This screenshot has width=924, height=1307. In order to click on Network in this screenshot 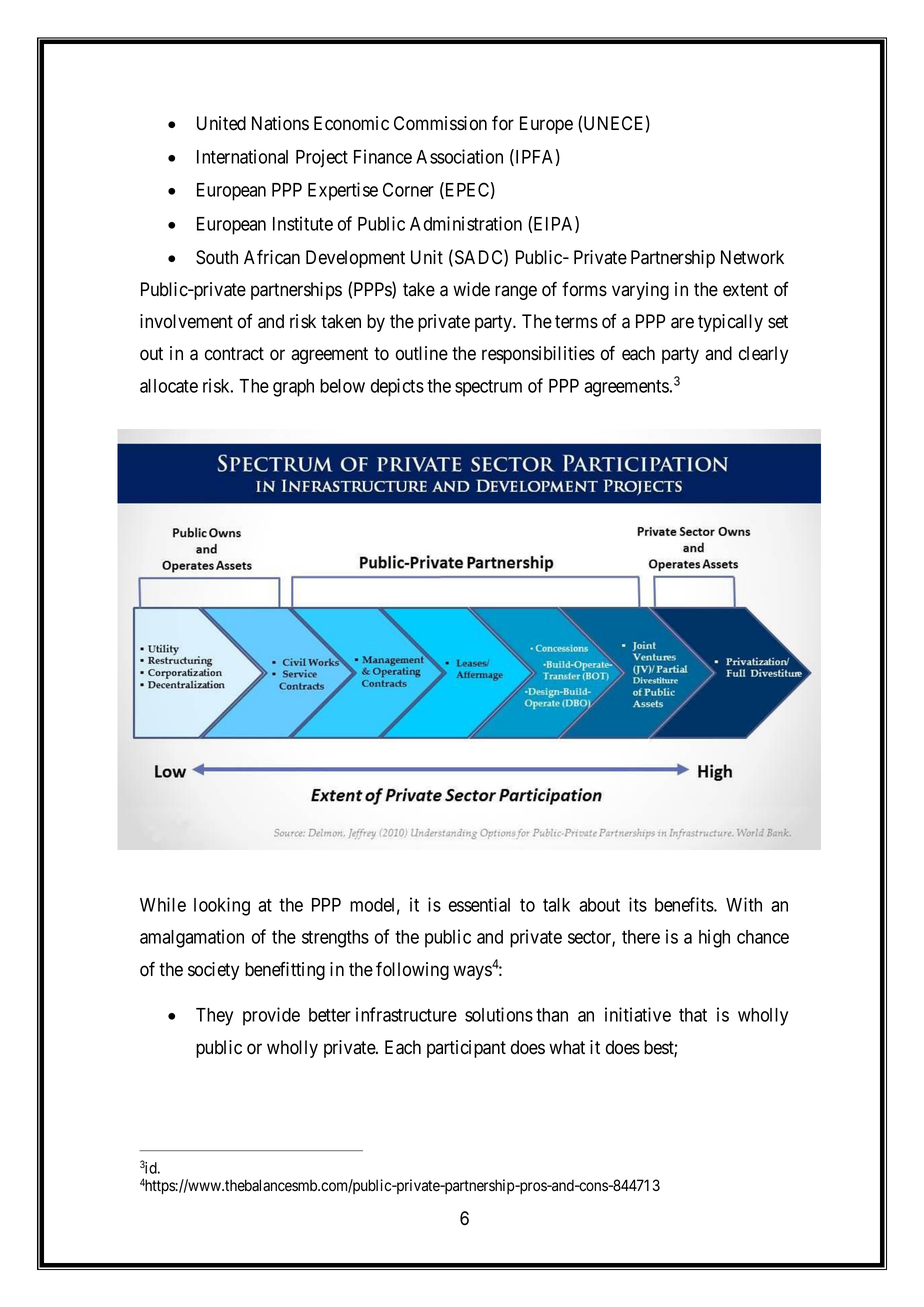, I will do `click(752, 257)`.
